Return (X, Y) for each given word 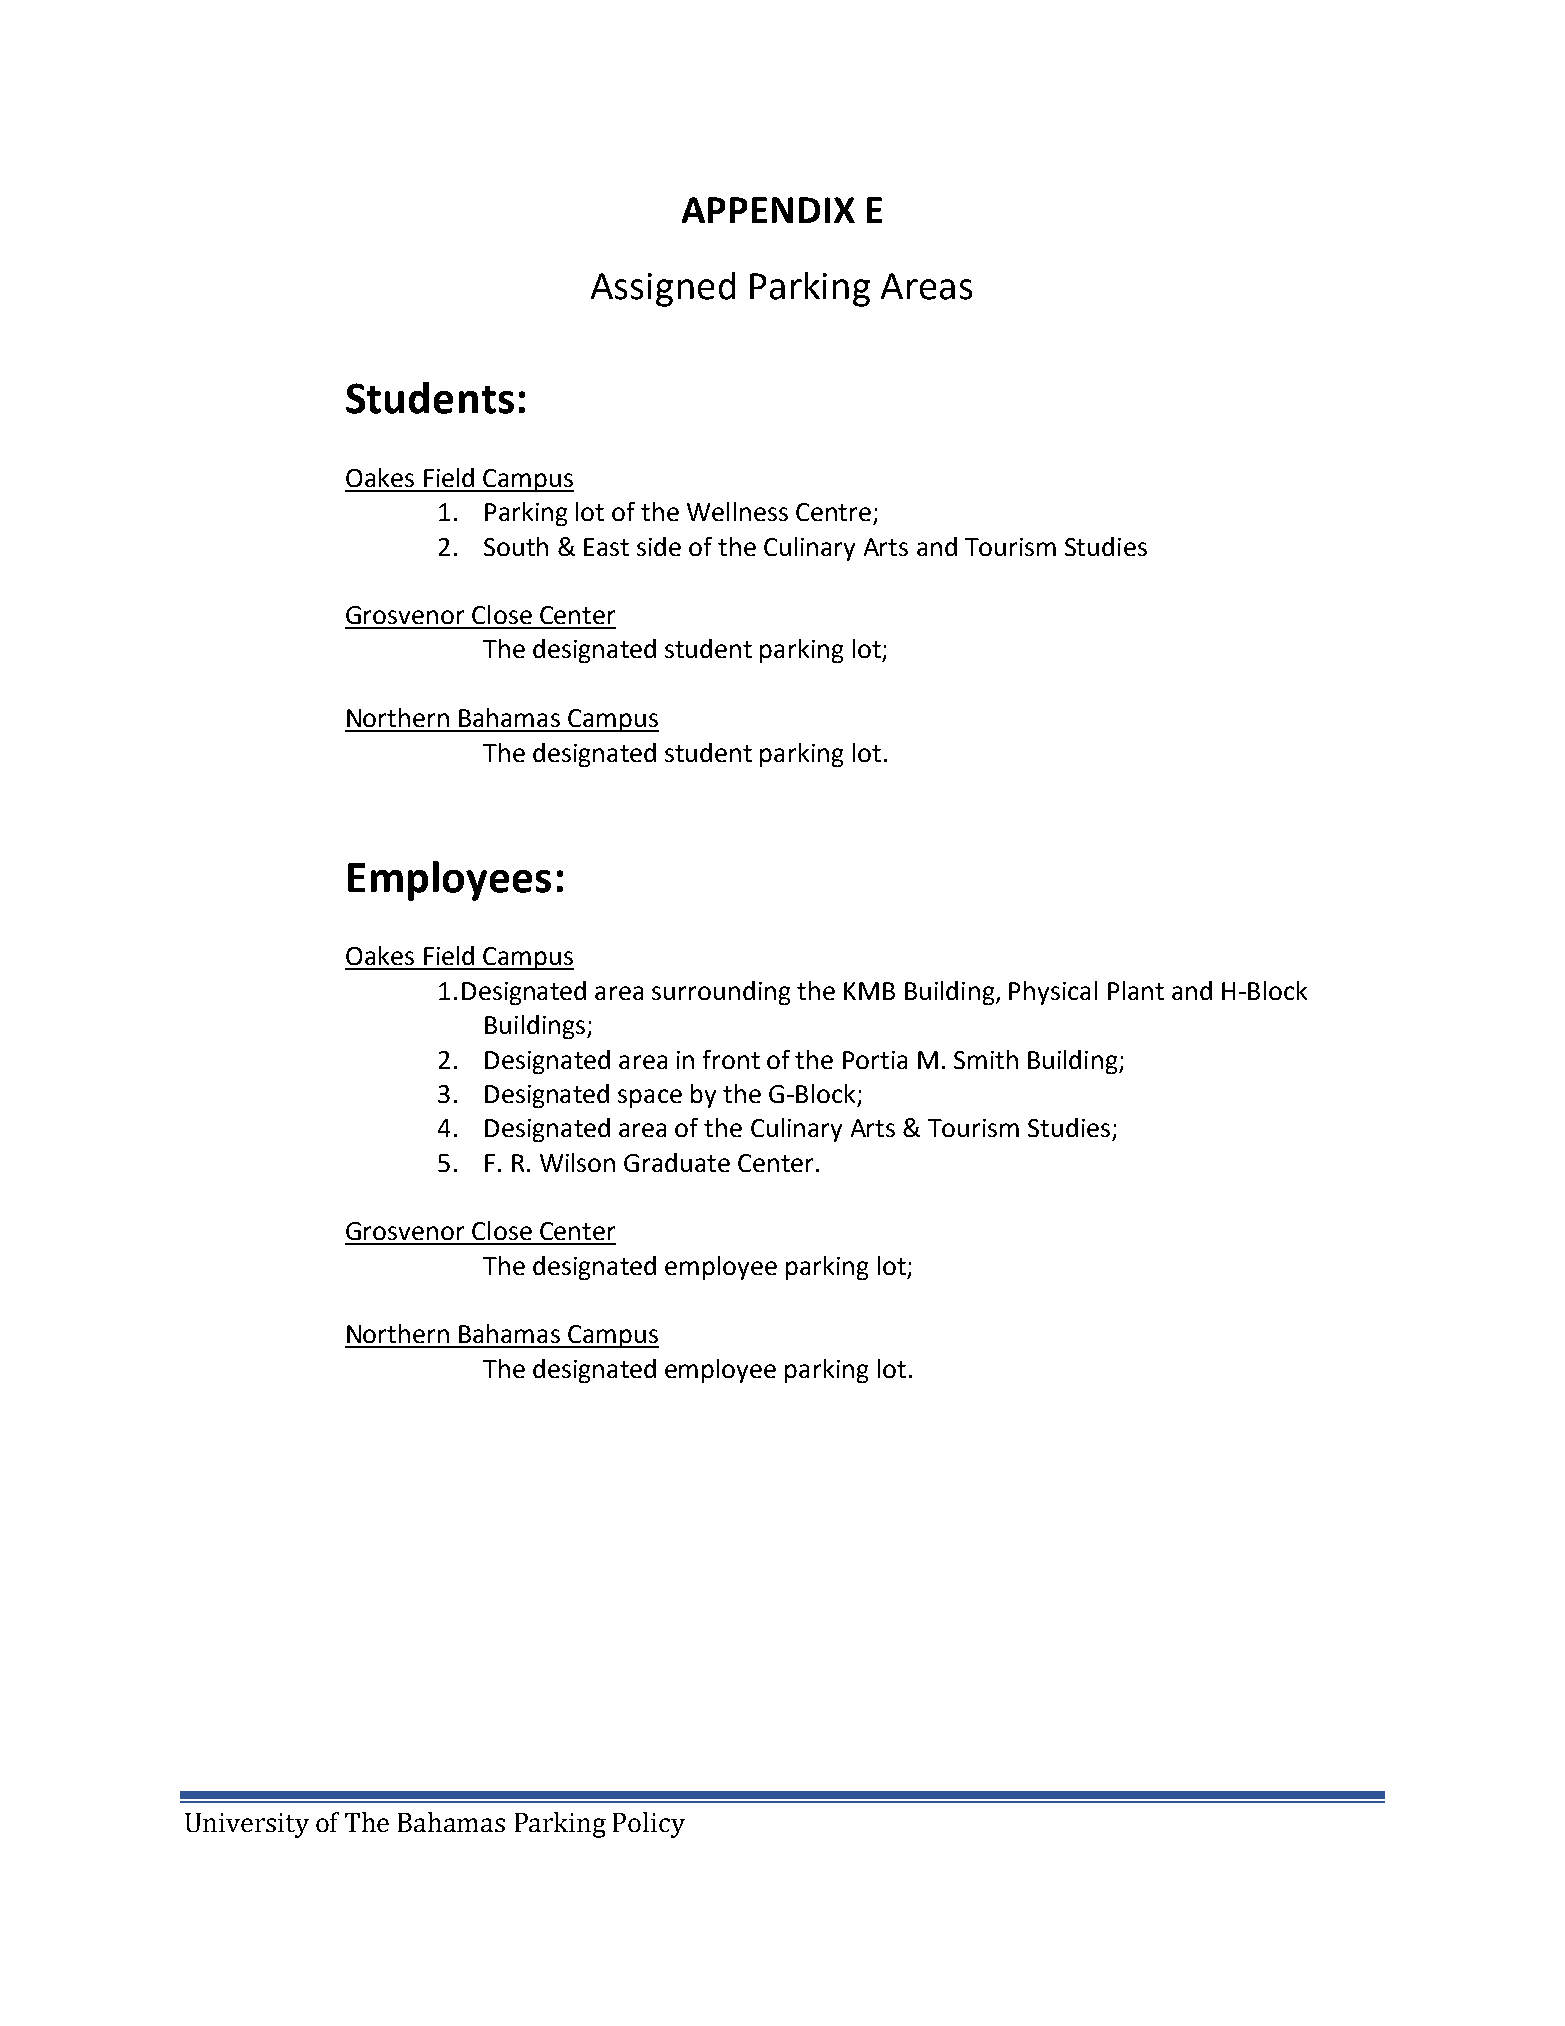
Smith (986, 1059)
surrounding (721, 993)
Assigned (663, 289)
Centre (833, 512)
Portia (875, 1060)
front (731, 1059)
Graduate (677, 1162)
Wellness (737, 511)
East (606, 547)
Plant (1136, 990)
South (516, 546)
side (659, 546)
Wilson (577, 1162)
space (650, 1098)
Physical (1053, 993)
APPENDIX (768, 210)
